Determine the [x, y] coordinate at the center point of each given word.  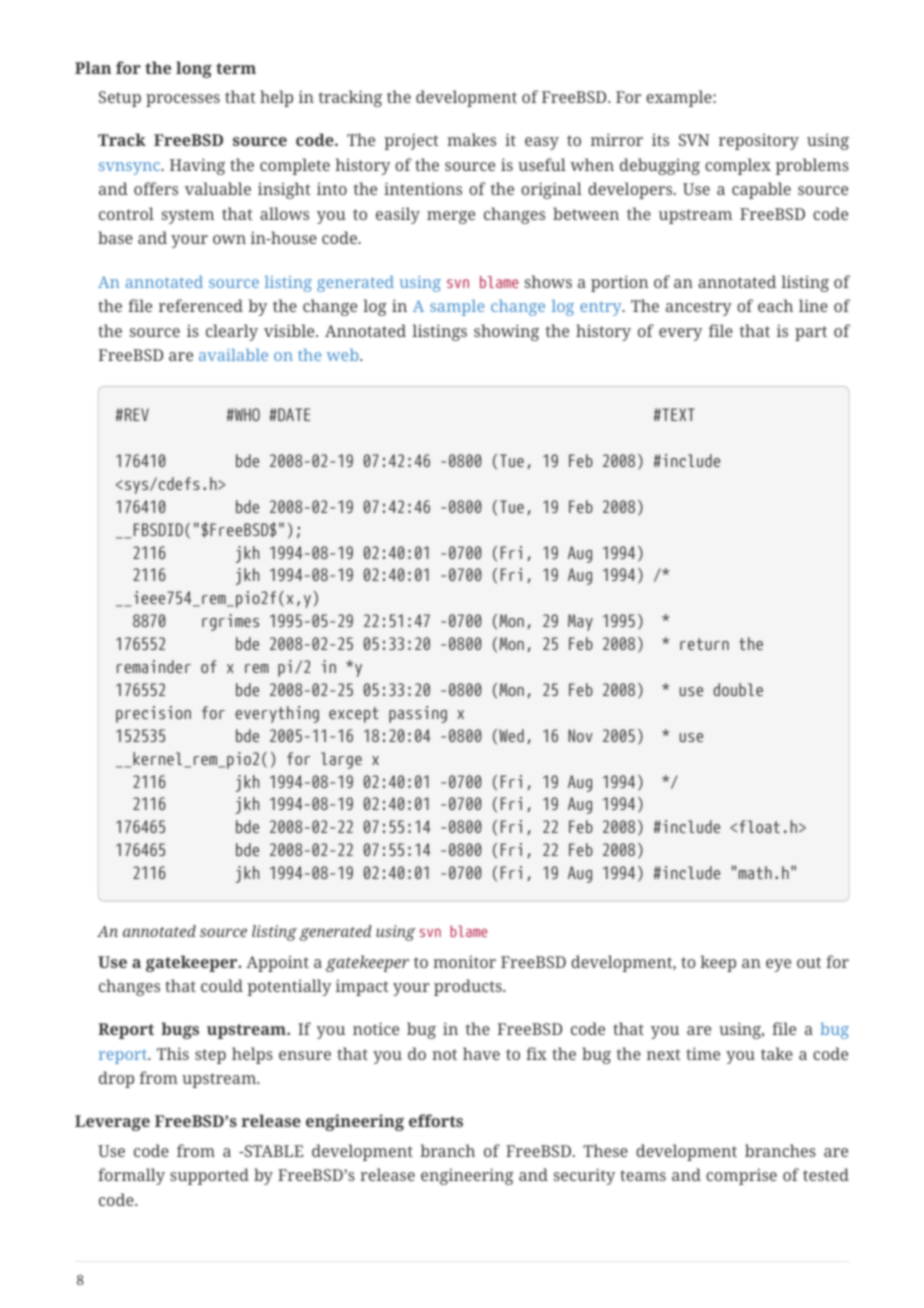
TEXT [677, 414]
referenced [201, 305]
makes [471, 139]
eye [778, 965]
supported [209, 1176]
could [222, 985]
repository [759, 141]
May [580, 622]
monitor [464, 961]
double [738, 689]
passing [418, 714]
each [775, 305]
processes [183, 100]
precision [153, 714]
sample [457, 308]
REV [135, 414]
